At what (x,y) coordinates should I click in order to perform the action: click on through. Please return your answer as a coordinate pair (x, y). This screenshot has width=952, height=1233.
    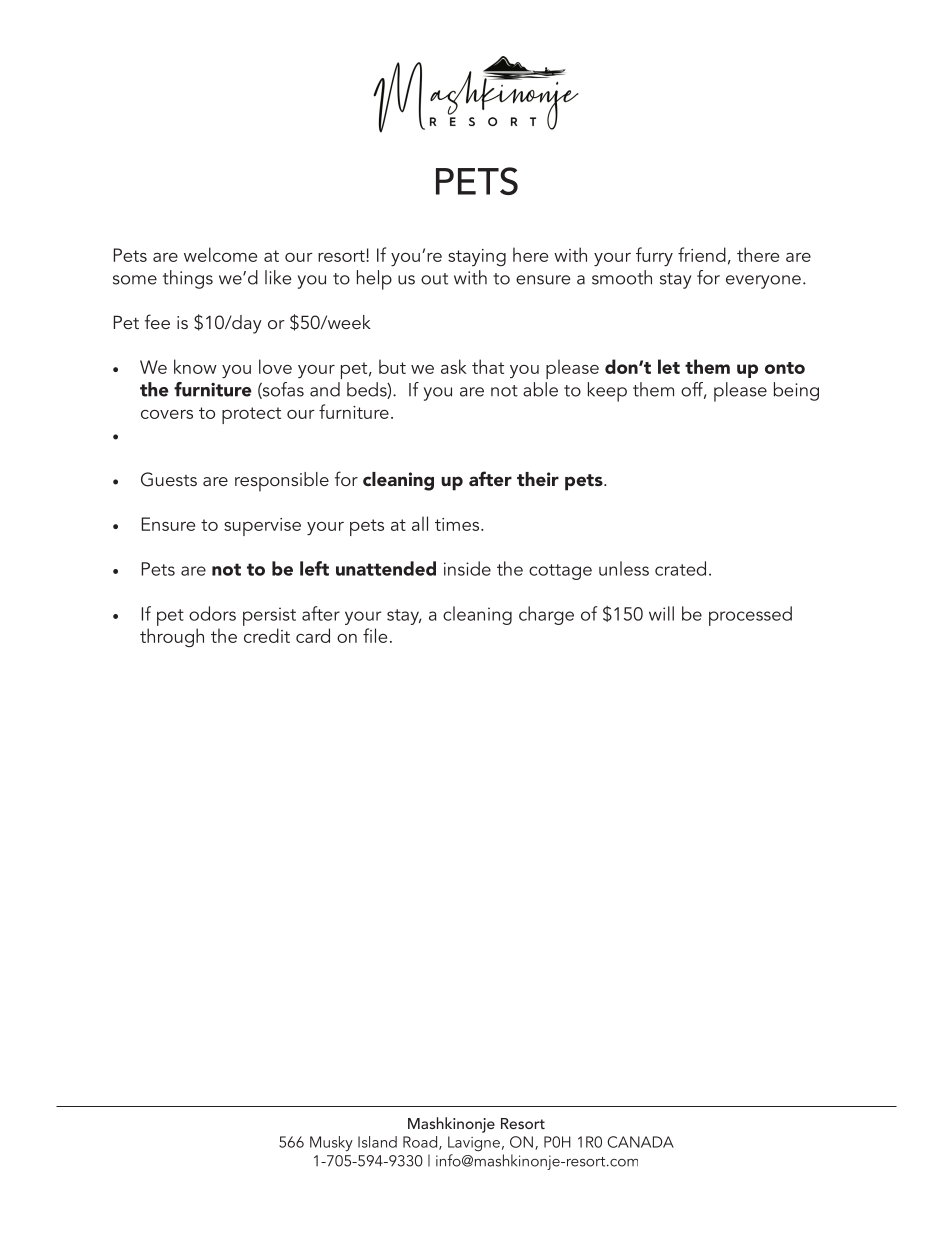
    Looking at the image, I should click on (172, 637).
